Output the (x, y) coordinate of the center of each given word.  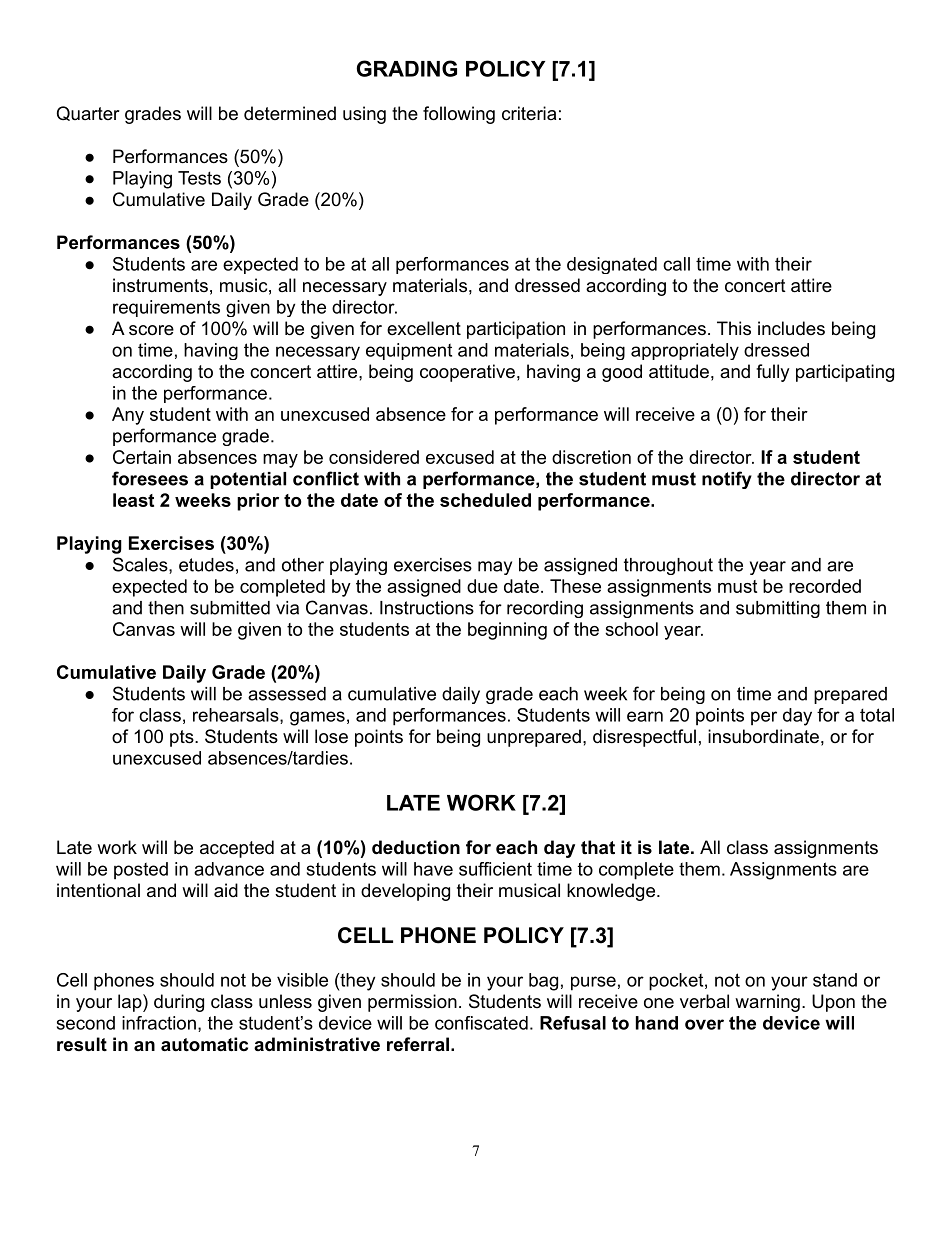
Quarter (88, 113)
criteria (529, 113)
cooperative (467, 373)
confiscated (481, 1023)
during (179, 1003)
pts (183, 738)
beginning (507, 631)
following (459, 115)
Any (128, 416)
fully (773, 373)
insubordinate (763, 736)
